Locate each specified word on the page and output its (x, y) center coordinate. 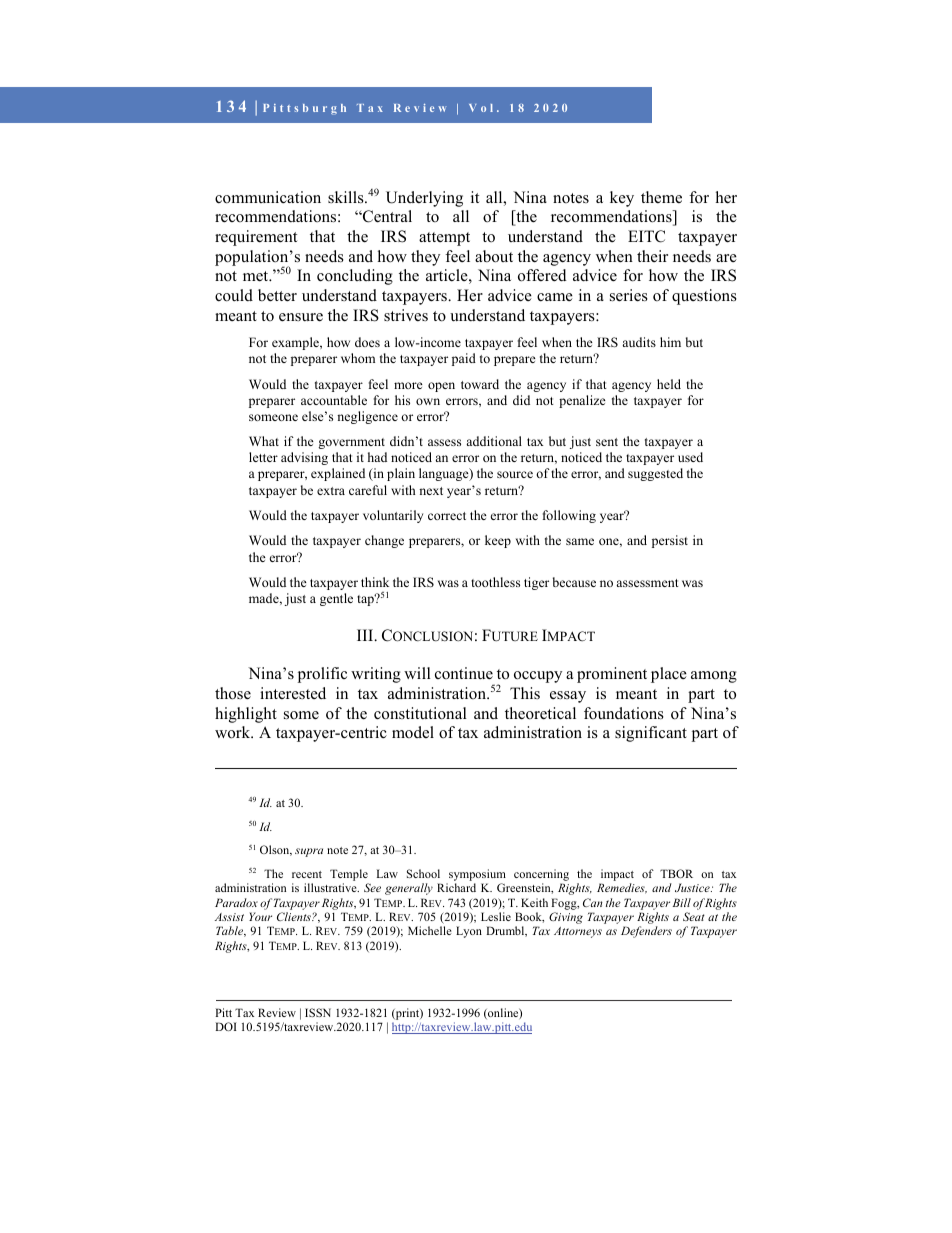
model (413, 732)
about (494, 256)
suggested (655, 474)
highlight (246, 715)
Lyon (469, 932)
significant (651, 734)
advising (304, 458)
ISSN (318, 1012)
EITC (646, 236)
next (431, 491)
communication (268, 197)
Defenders (646, 932)
